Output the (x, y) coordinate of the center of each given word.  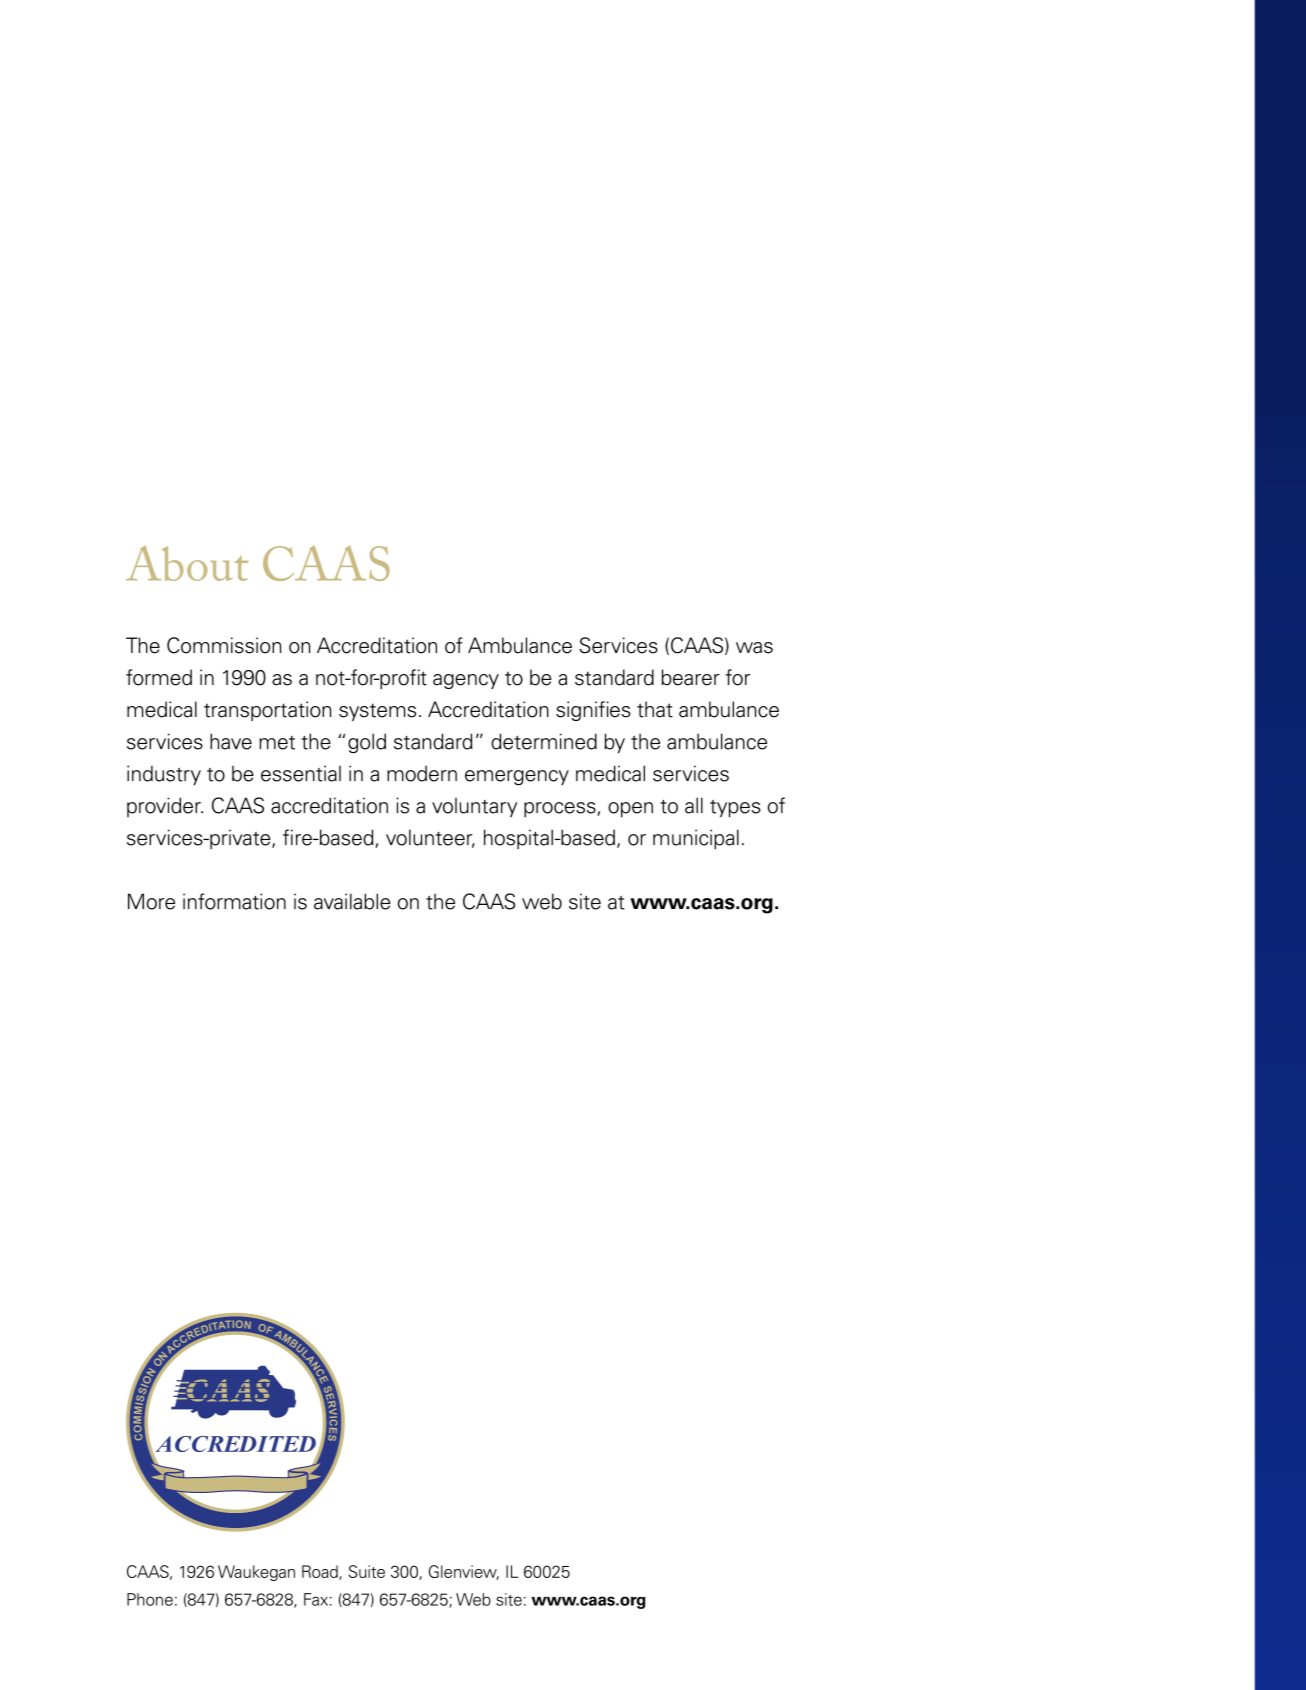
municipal (696, 839)
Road (321, 1572)
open (630, 810)
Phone (150, 1599)
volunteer (430, 838)
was (754, 648)
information (234, 901)
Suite (367, 1571)
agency (466, 681)
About (187, 563)
